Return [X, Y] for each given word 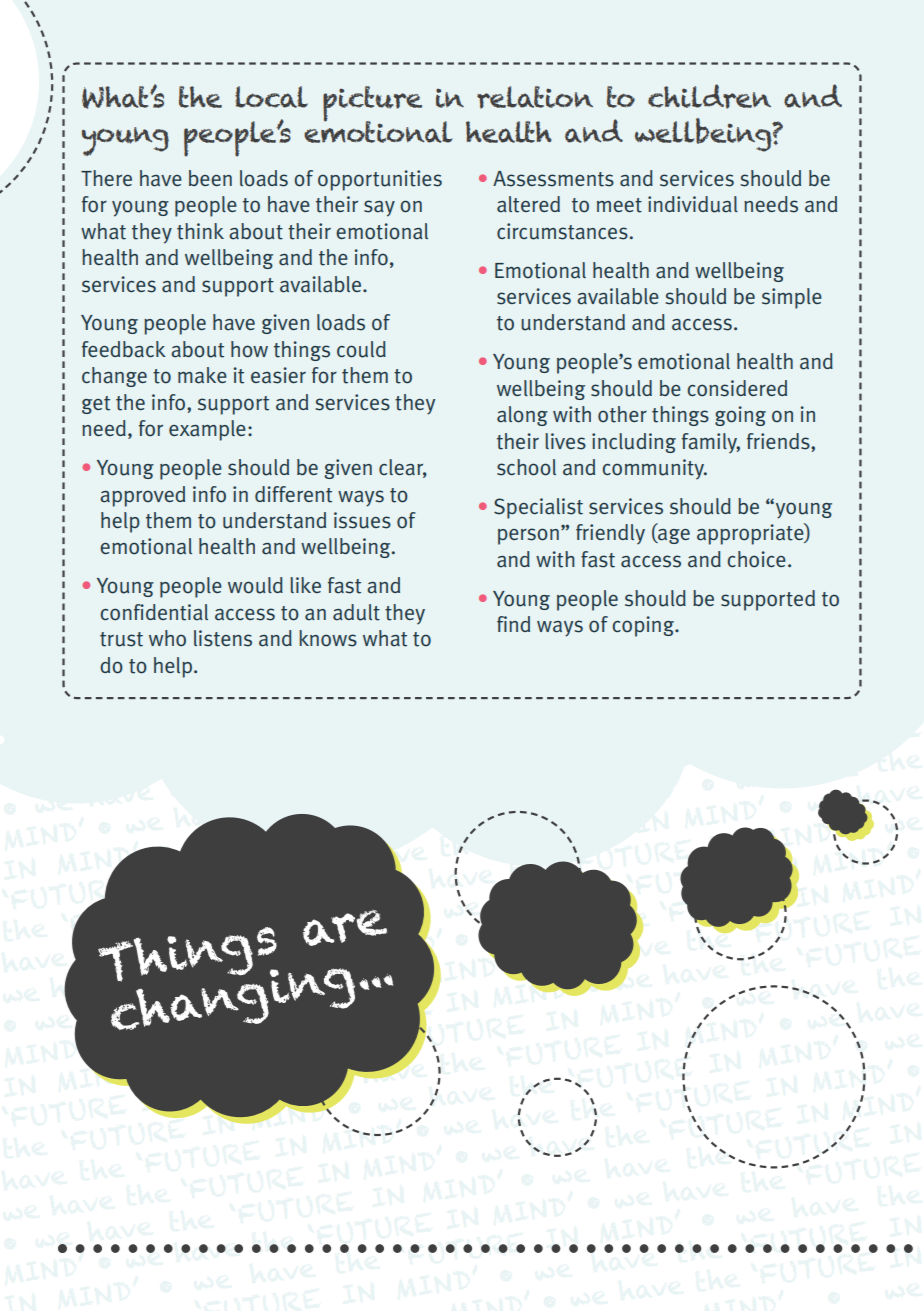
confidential [154, 612]
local [271, 97]
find [513, 624]
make [202, 375]
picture [372, 105]
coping [644, 626]
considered [737, 388]
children [709, 96]
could [361, 349]
